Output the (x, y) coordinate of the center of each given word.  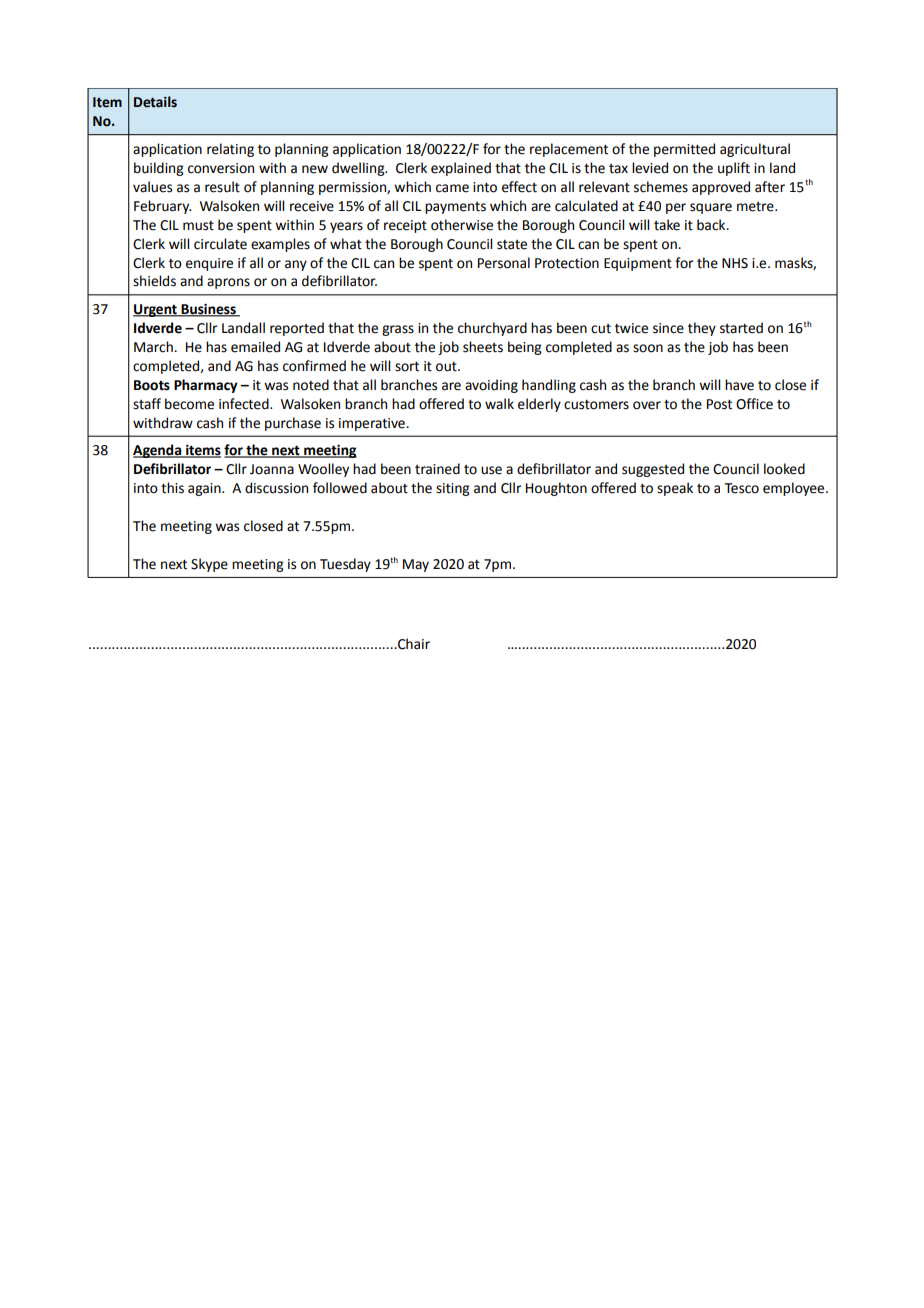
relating (230, 150)
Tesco (741, 488)
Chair (413, 644)
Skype (209, 565)
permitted (684, 150)
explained (461, 169)
